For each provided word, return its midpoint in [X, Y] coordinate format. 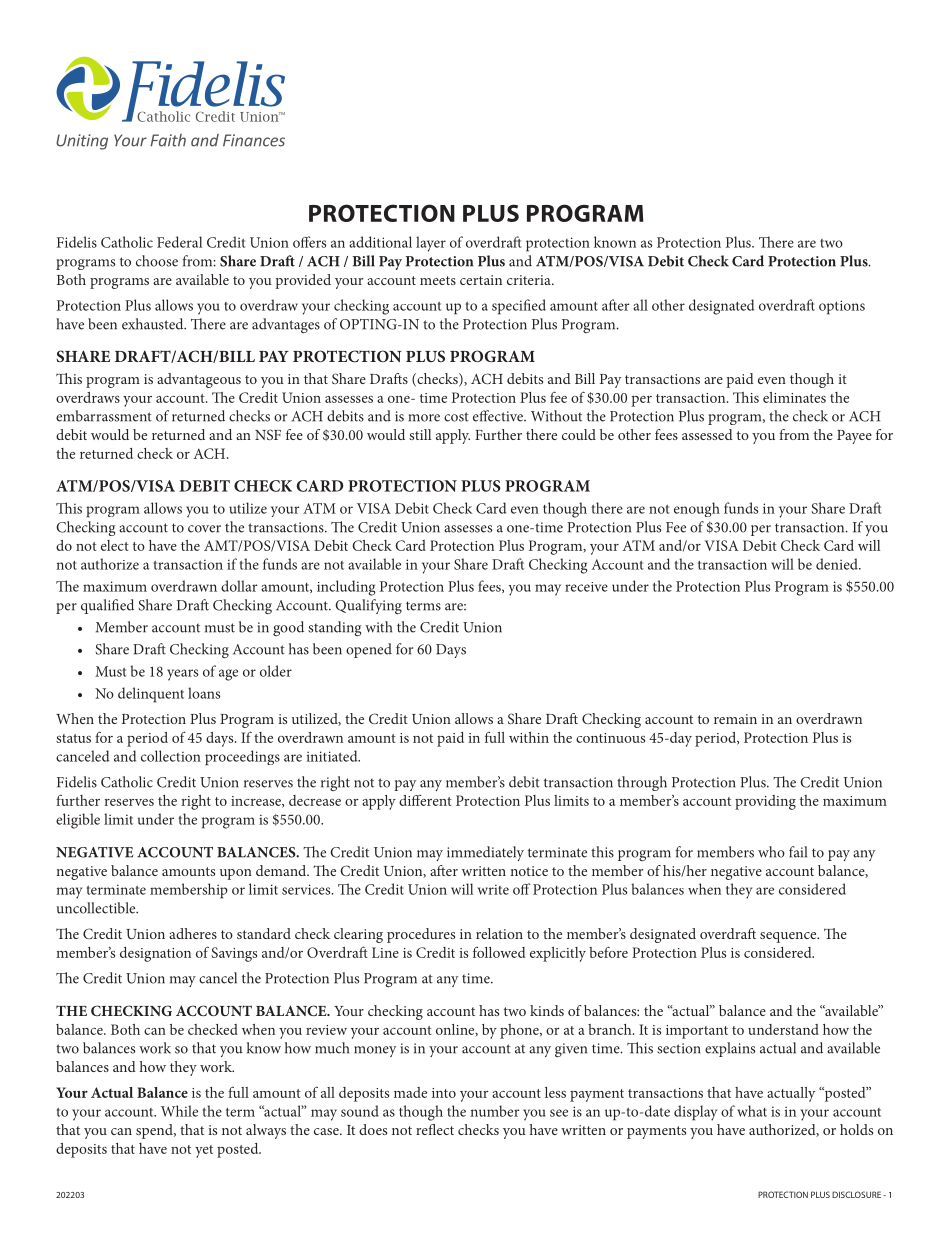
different [425, 800]
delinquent [151, 695]
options [842, 307]
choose [157, 261]
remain [735, 719]
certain [481, 280]
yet [204, 1151]
